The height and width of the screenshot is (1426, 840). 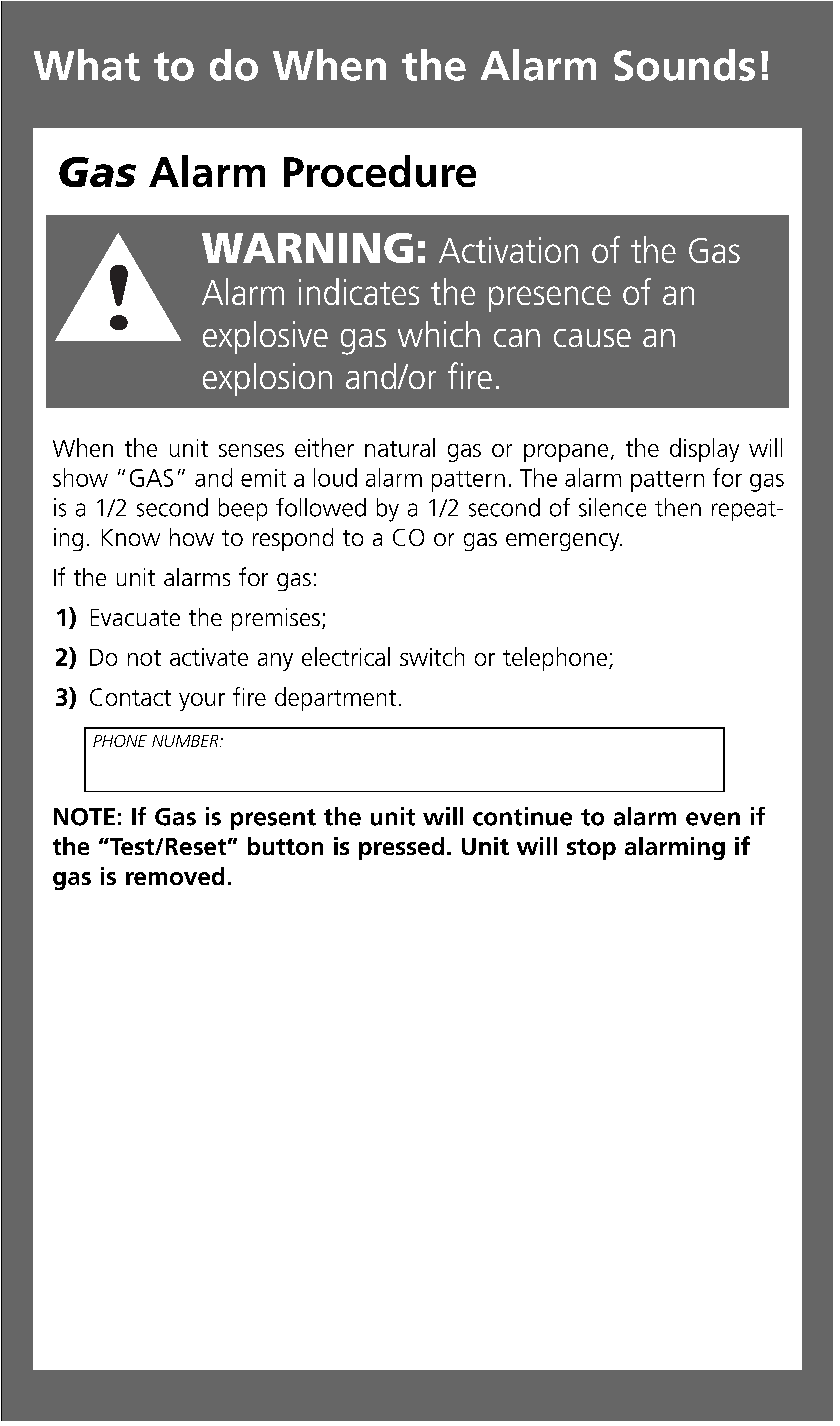 I want to click on Sounds, so click(x=684, y=65).
